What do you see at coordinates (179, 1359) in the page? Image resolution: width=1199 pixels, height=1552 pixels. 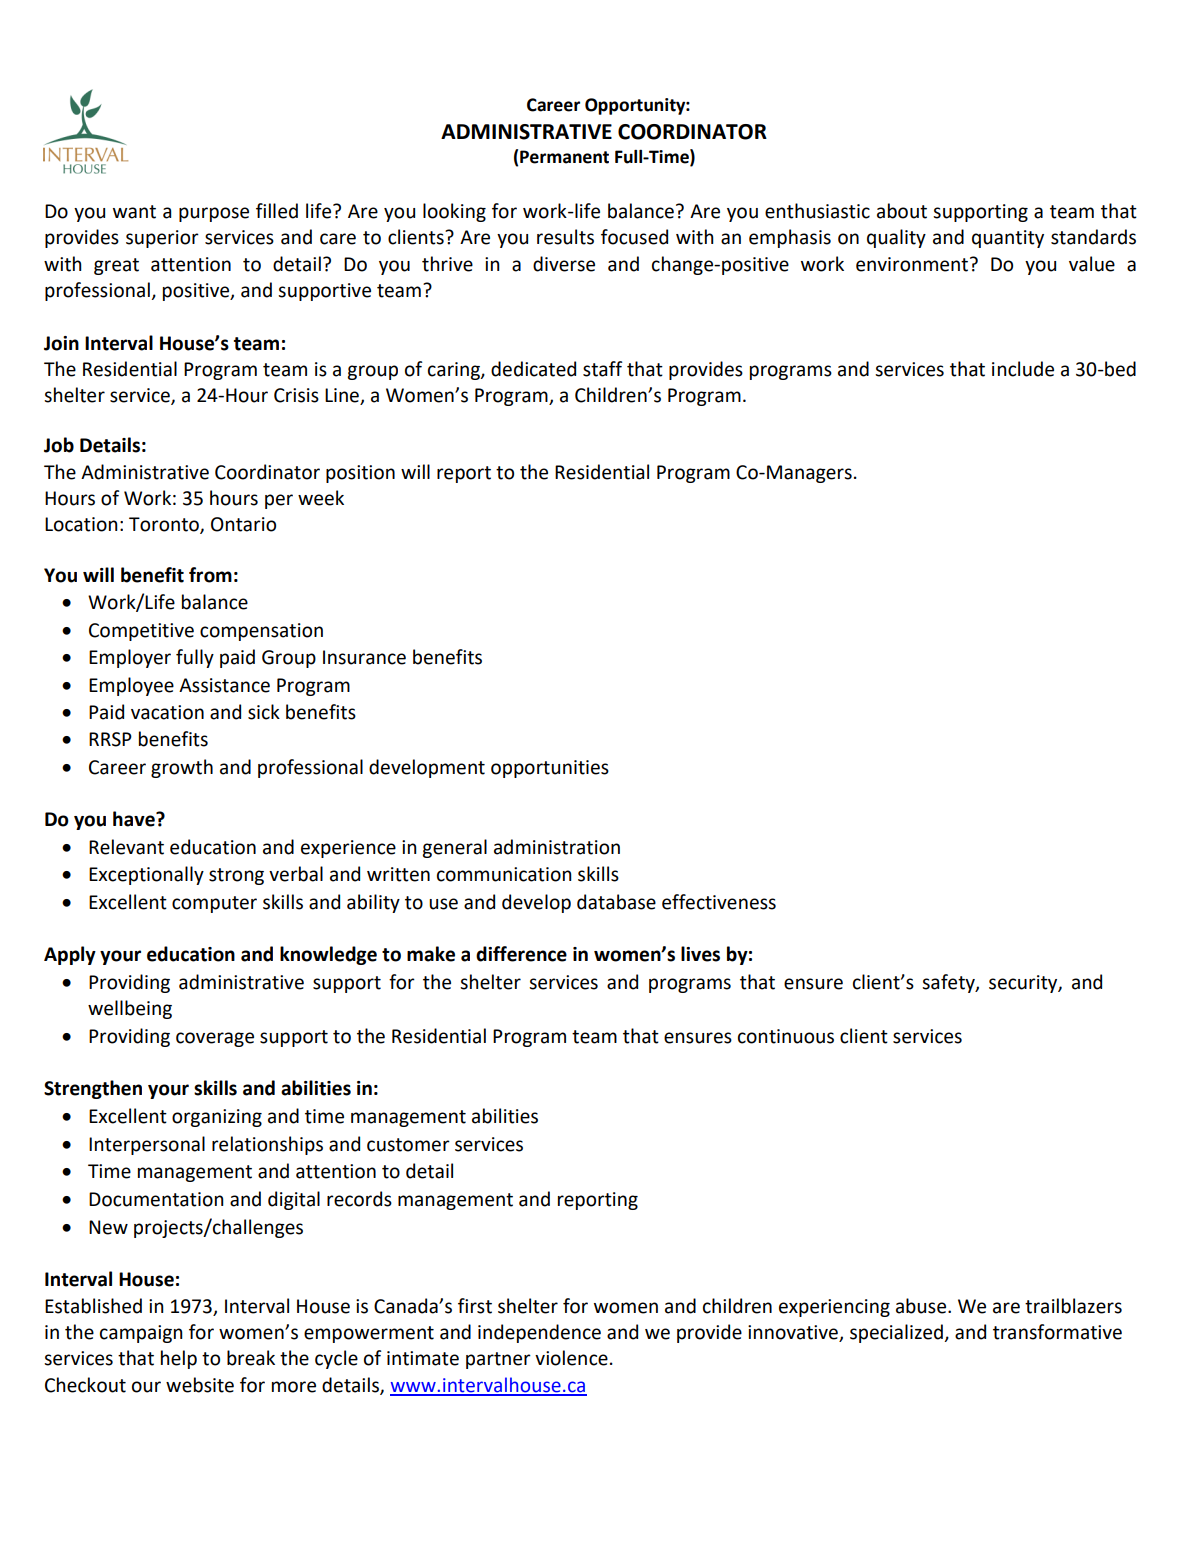 I see `help` at bounding box center [179, 1359].
